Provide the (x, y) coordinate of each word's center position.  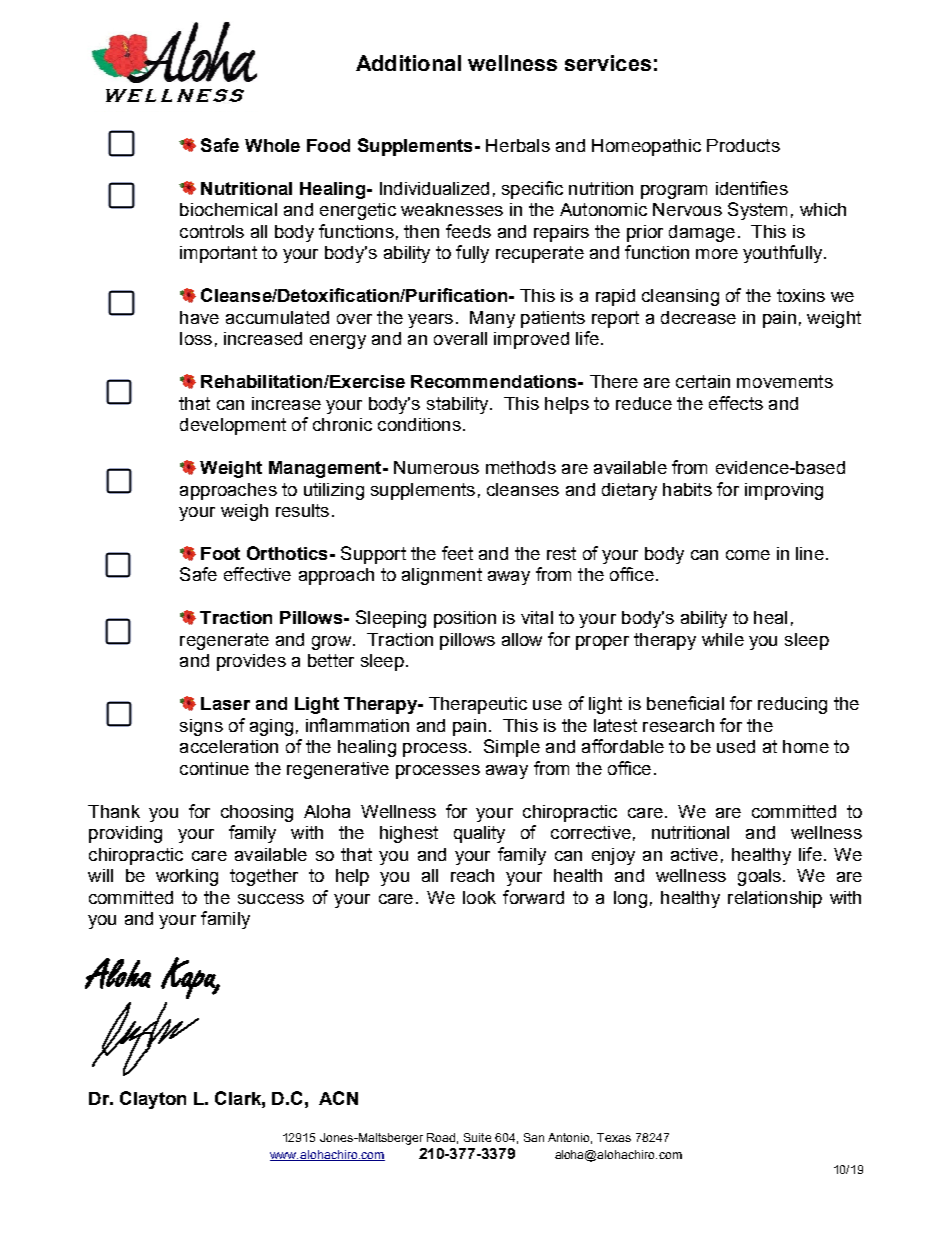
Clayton (153, 1100)
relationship (775, 899)
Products (743, 145)
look (479, 897)
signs (201, 727)
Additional (408, 63)
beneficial (685, 703)
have (199, 317)
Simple (512, 748)
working (187, 877)
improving (784, 491)
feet (457, 553)
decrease (698, 317)
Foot (220, 553)
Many (492, 319)
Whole (272, 145)
